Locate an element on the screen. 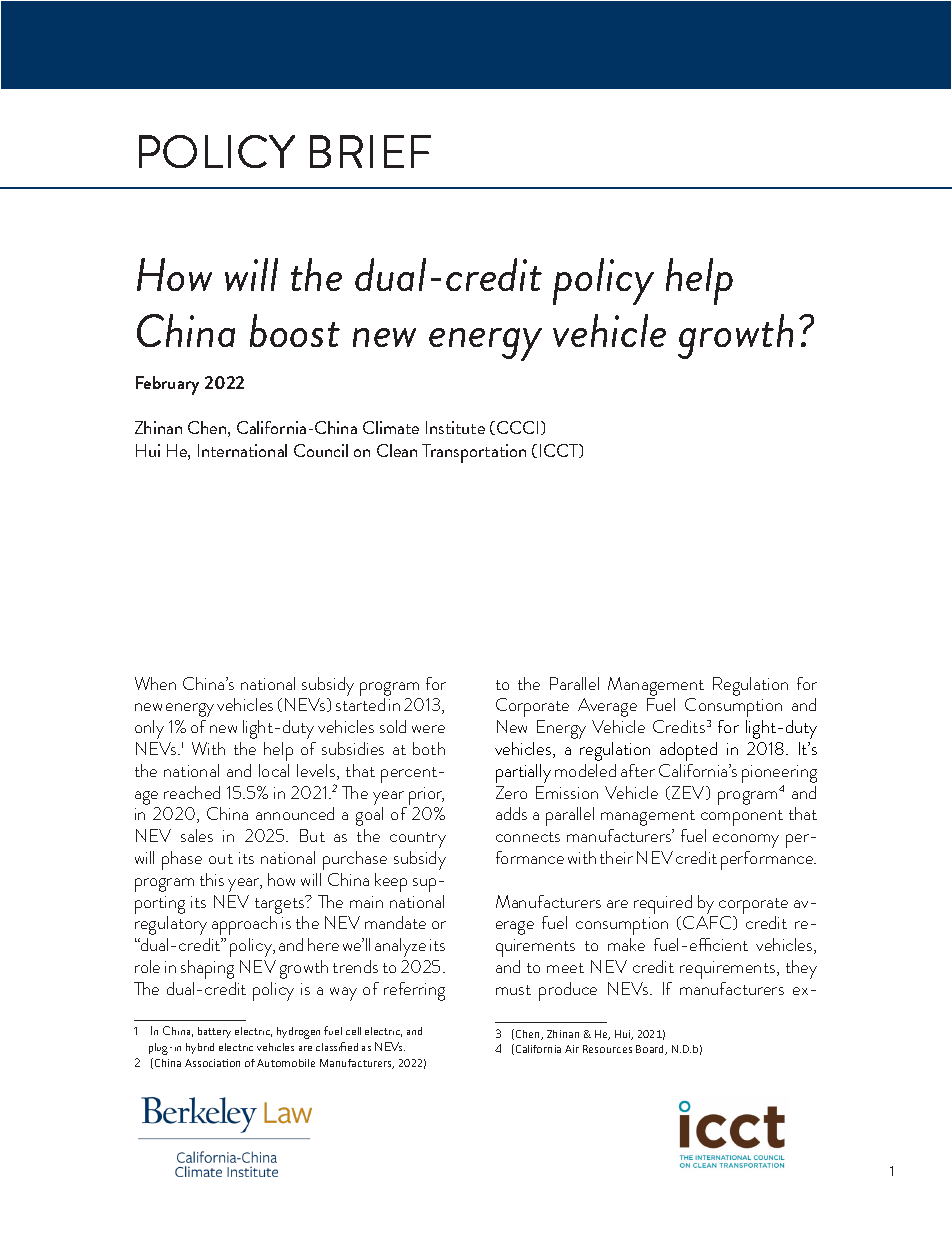 The height and width of the screenshot is (1233, 952). battery is located at coordinates (214, 1032).
